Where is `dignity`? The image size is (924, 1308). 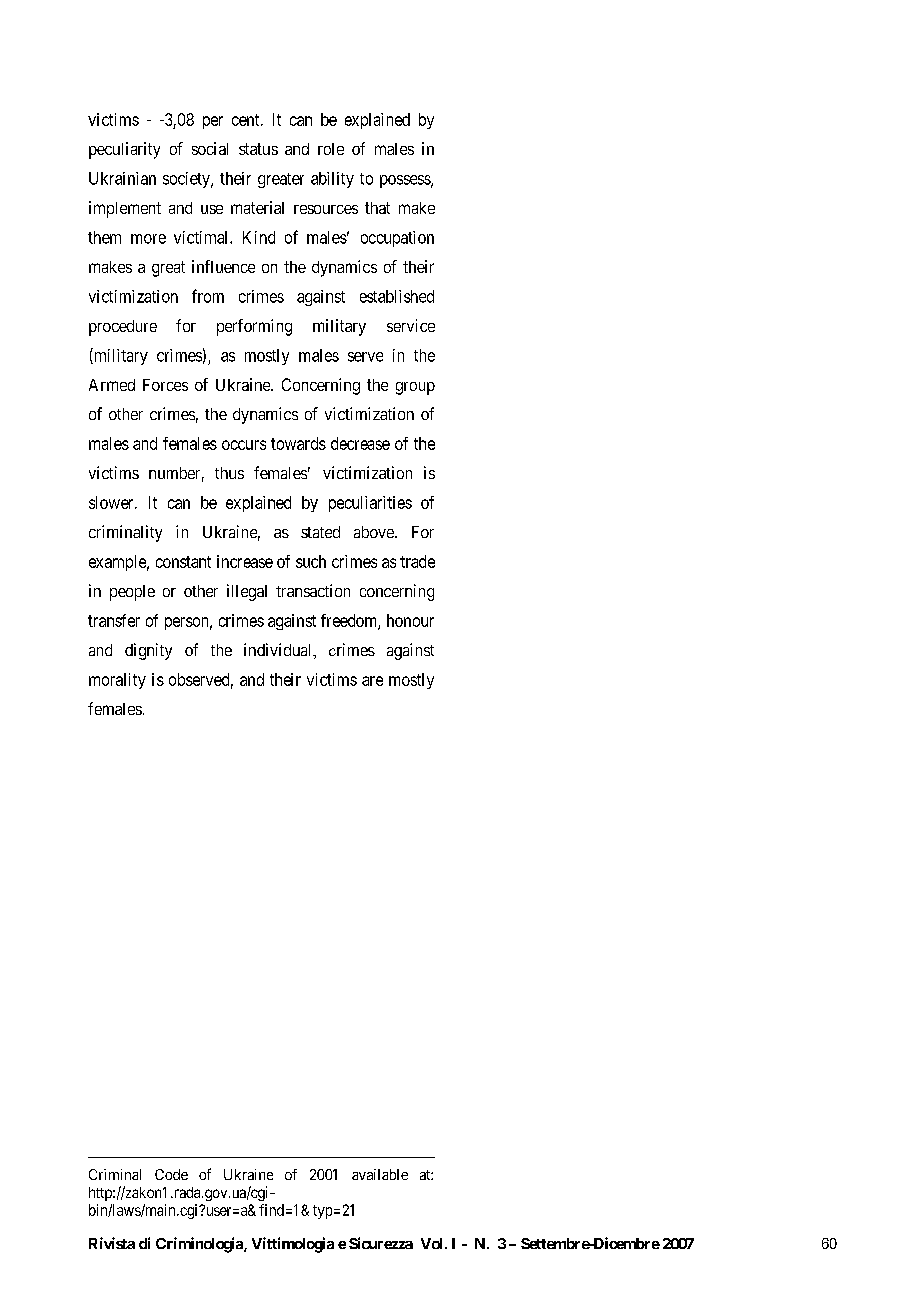 dignity is located at coordinates (148, 651).
